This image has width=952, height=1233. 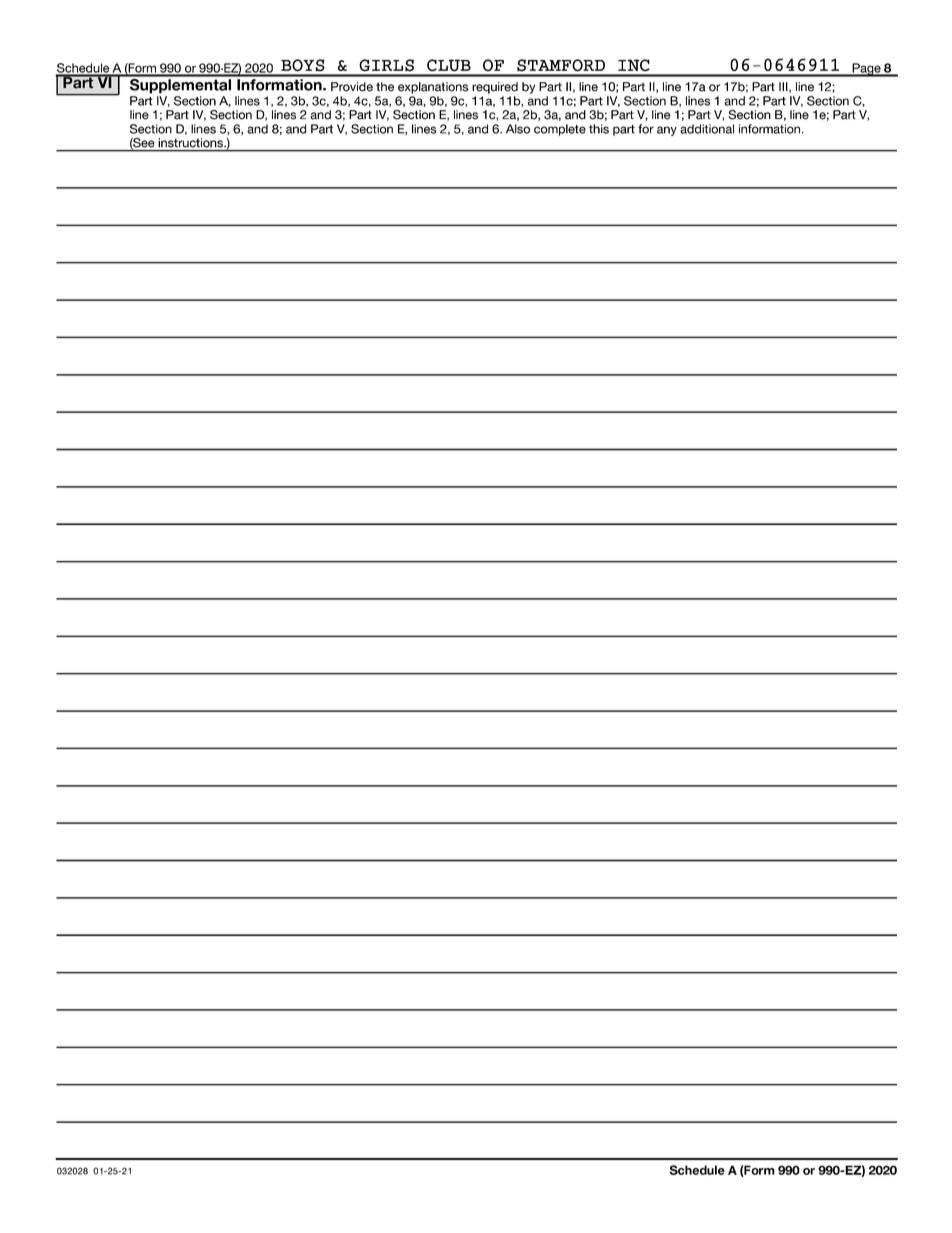 What do you see at coordinates (667, 131) in the image?
I see `any` at bounding box center [667, 131].
